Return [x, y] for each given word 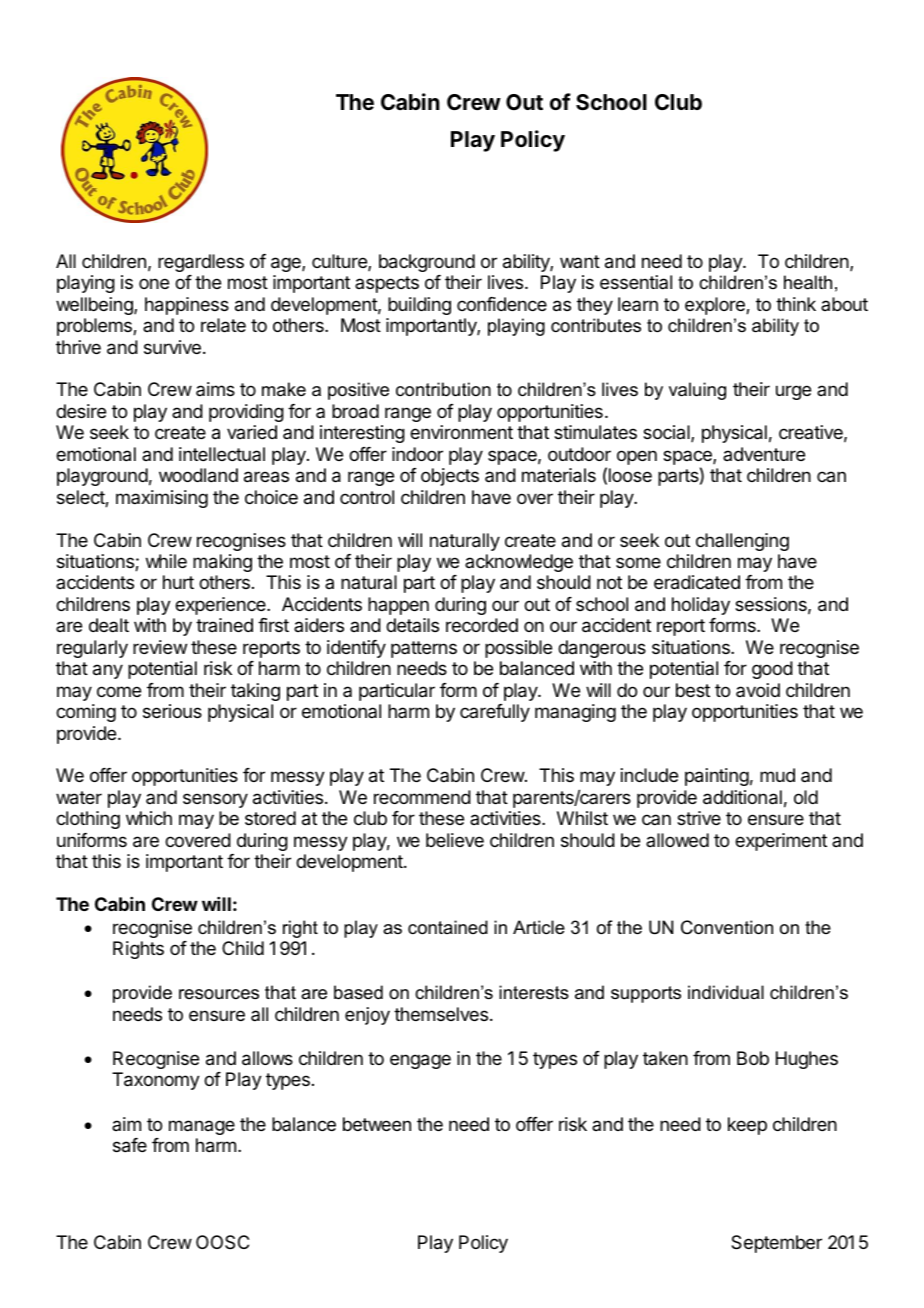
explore [716, 306]
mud [777, 775]
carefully [495, 713]
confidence [502, 304]
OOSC [222, 1242]
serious [172, 711]
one [154, 283]
